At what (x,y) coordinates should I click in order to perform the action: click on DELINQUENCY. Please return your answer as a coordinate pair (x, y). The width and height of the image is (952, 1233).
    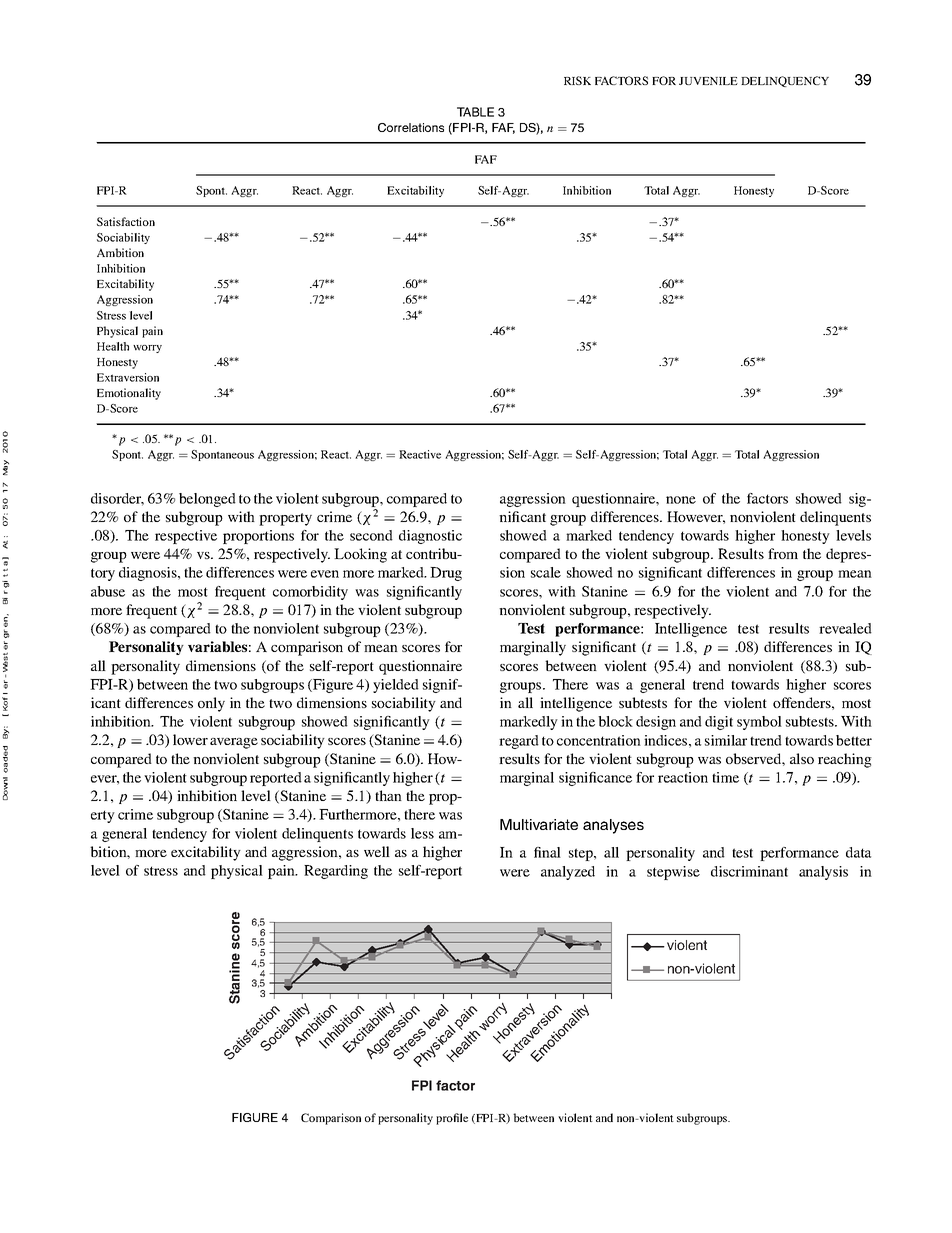
    Looking at the image, I should click on (785, 81).
